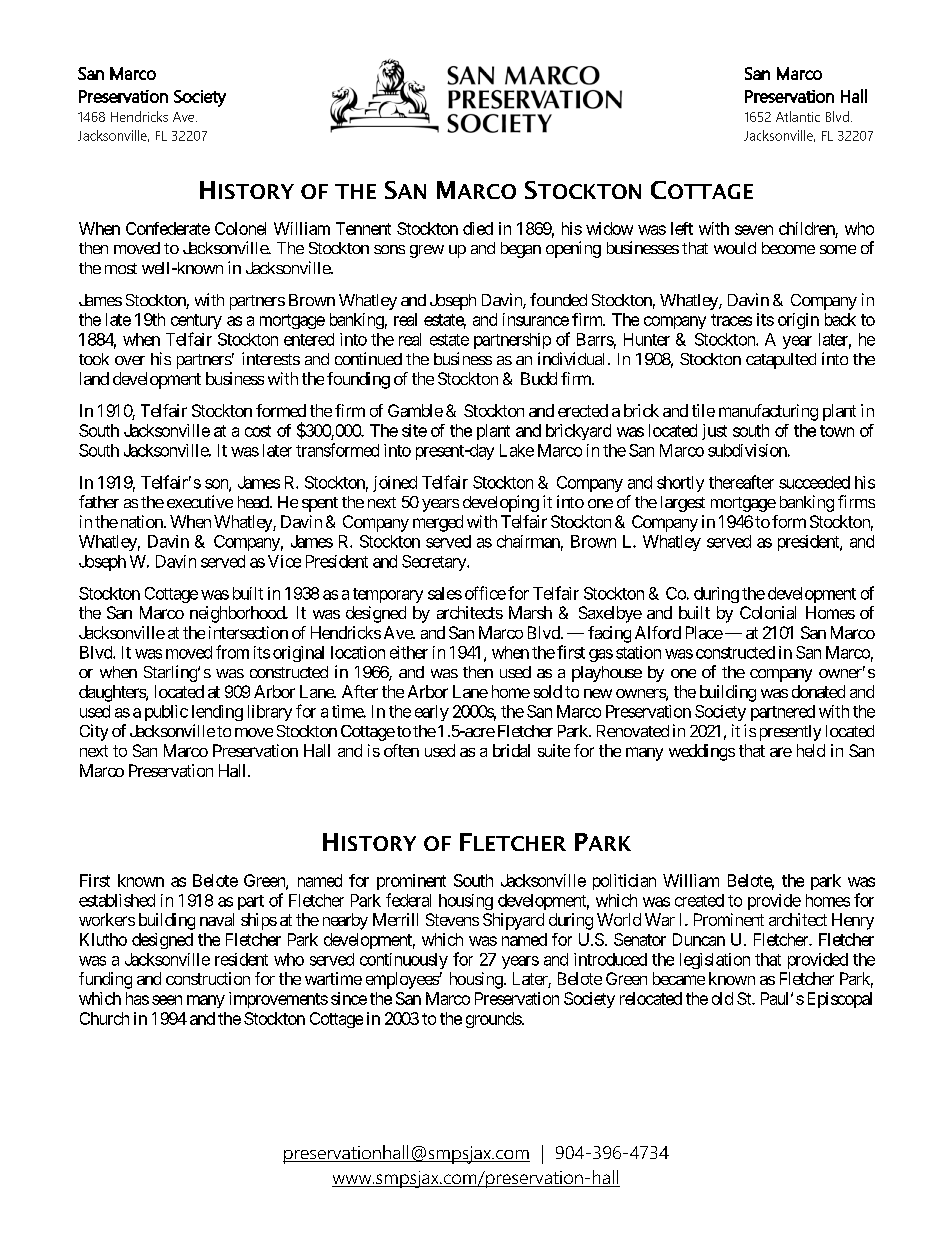  I want to click on seen, so click(167, 1000).
